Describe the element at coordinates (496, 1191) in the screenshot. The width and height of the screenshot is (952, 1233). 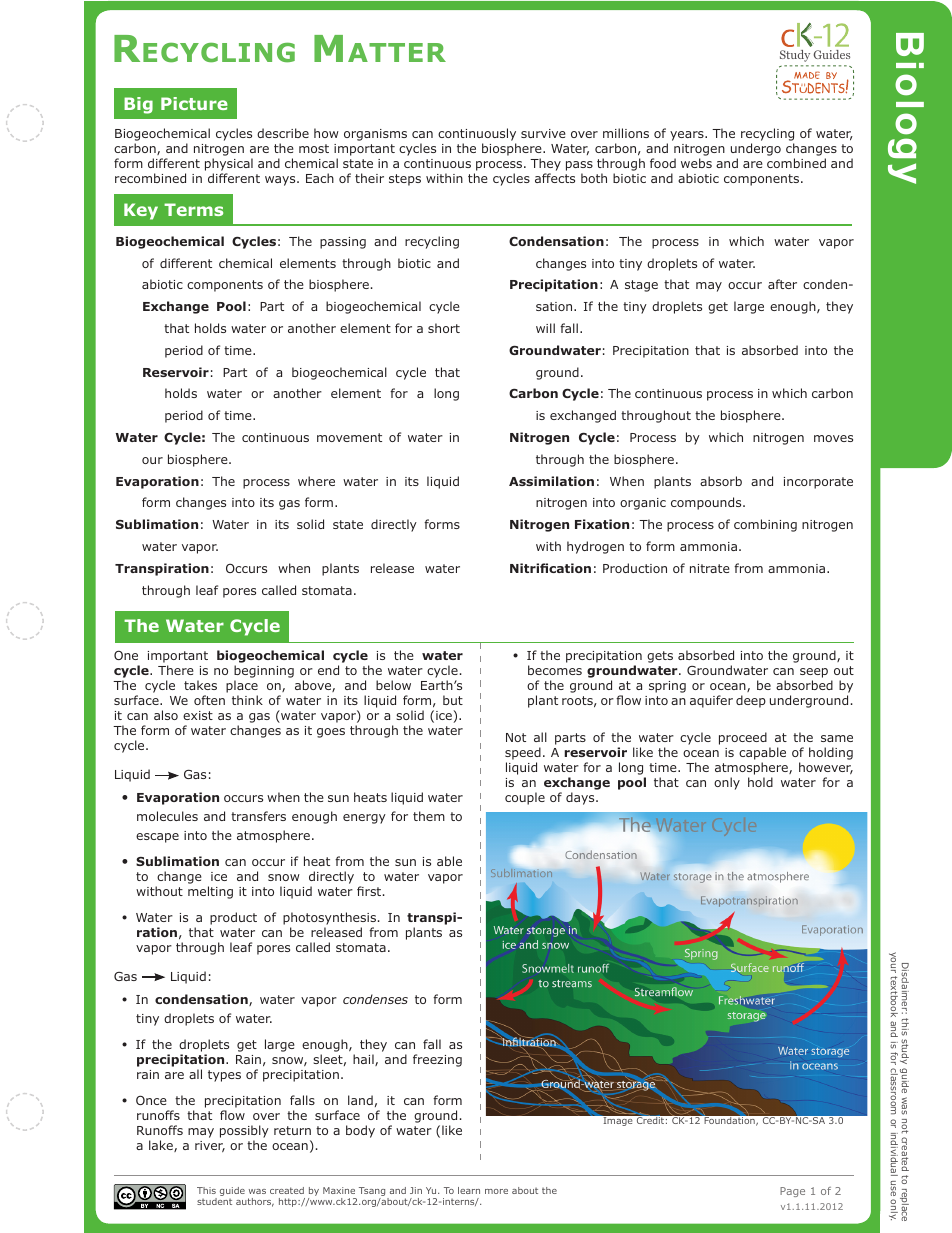
I see `more` at that location.
